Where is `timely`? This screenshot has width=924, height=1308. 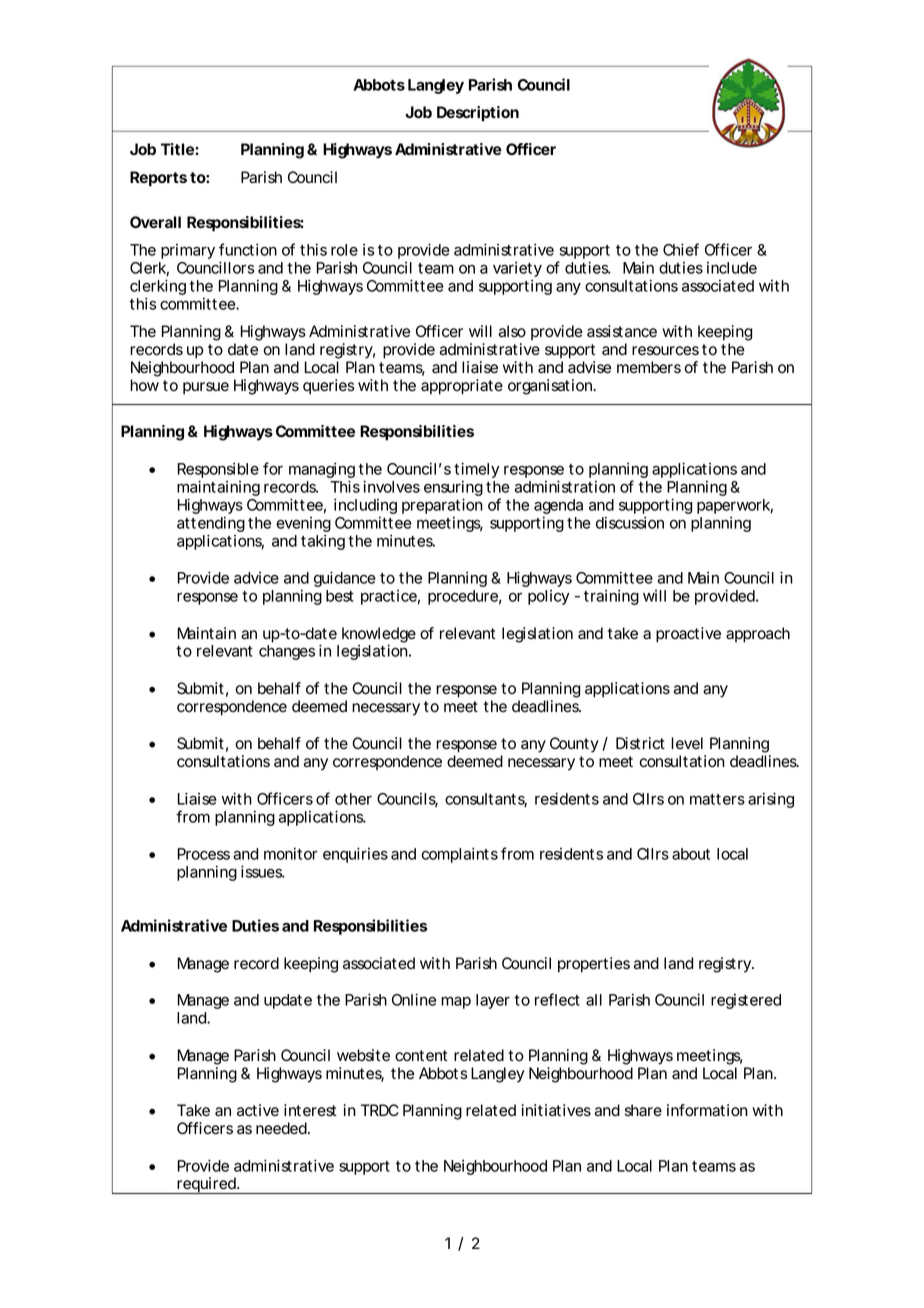
timely is located at coordinates (476, 470).
